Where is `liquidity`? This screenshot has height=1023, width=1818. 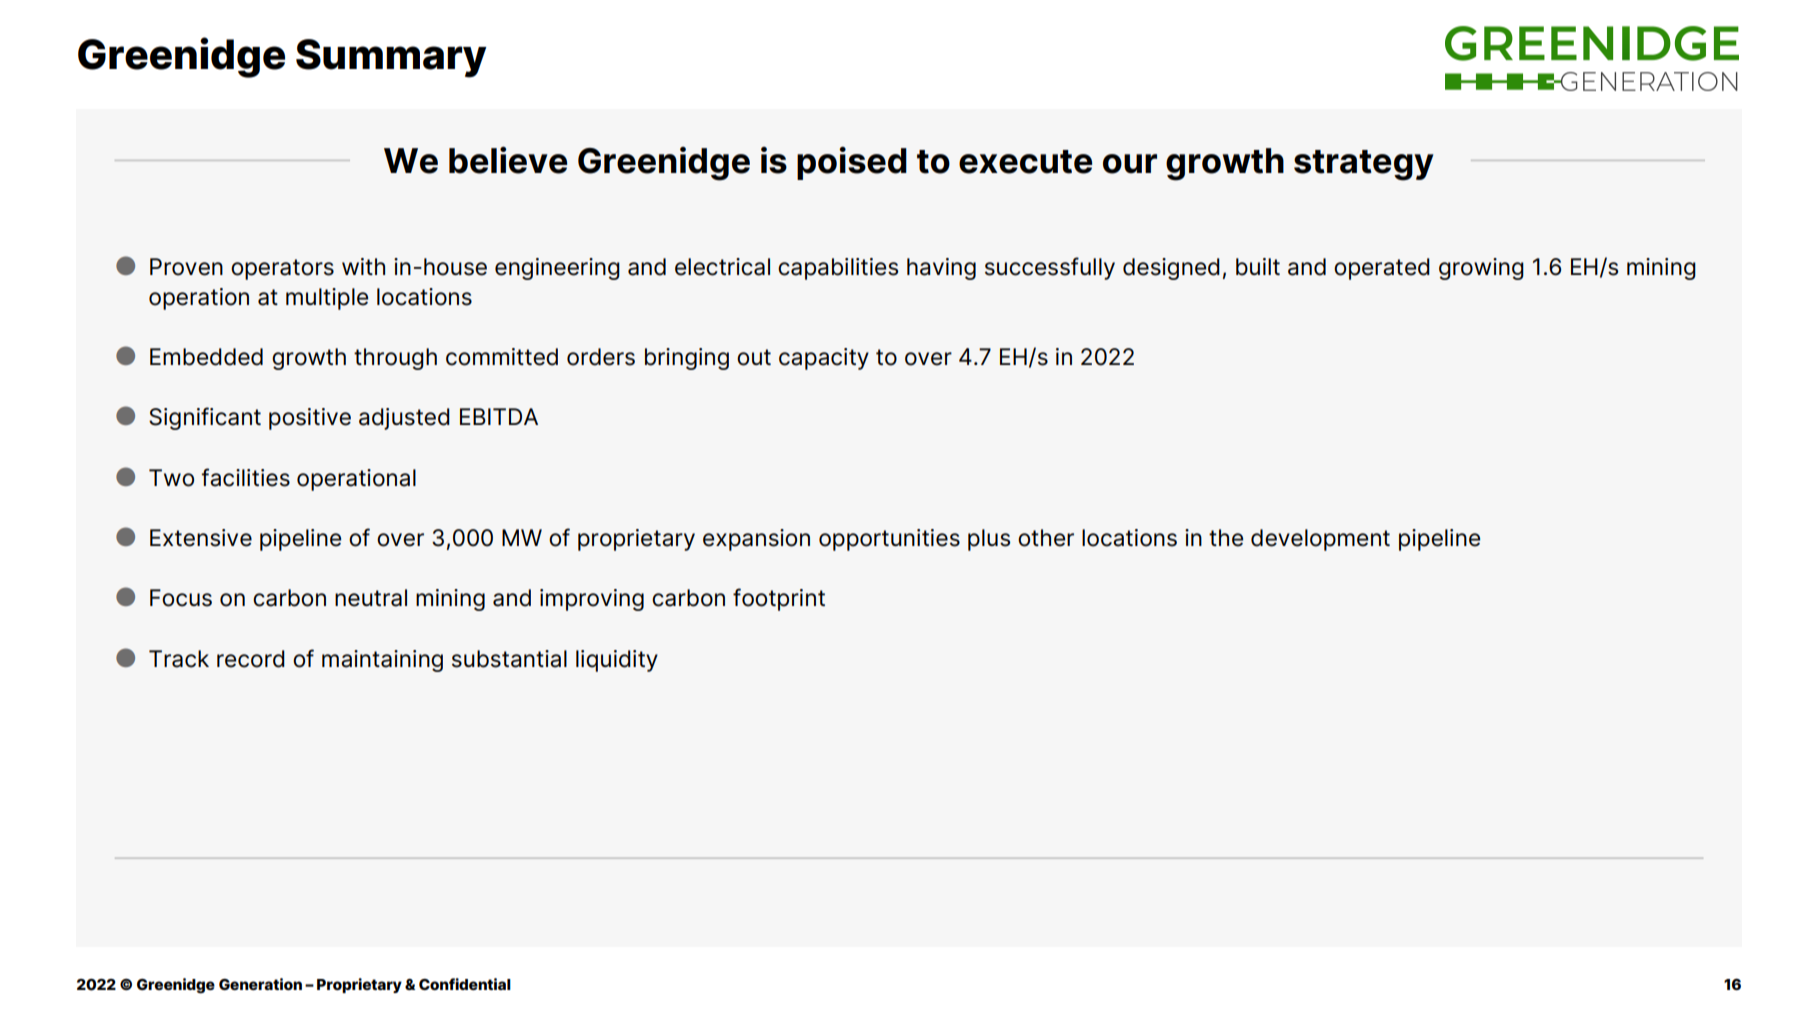
liquidity is located at coordinates (617, 661).
